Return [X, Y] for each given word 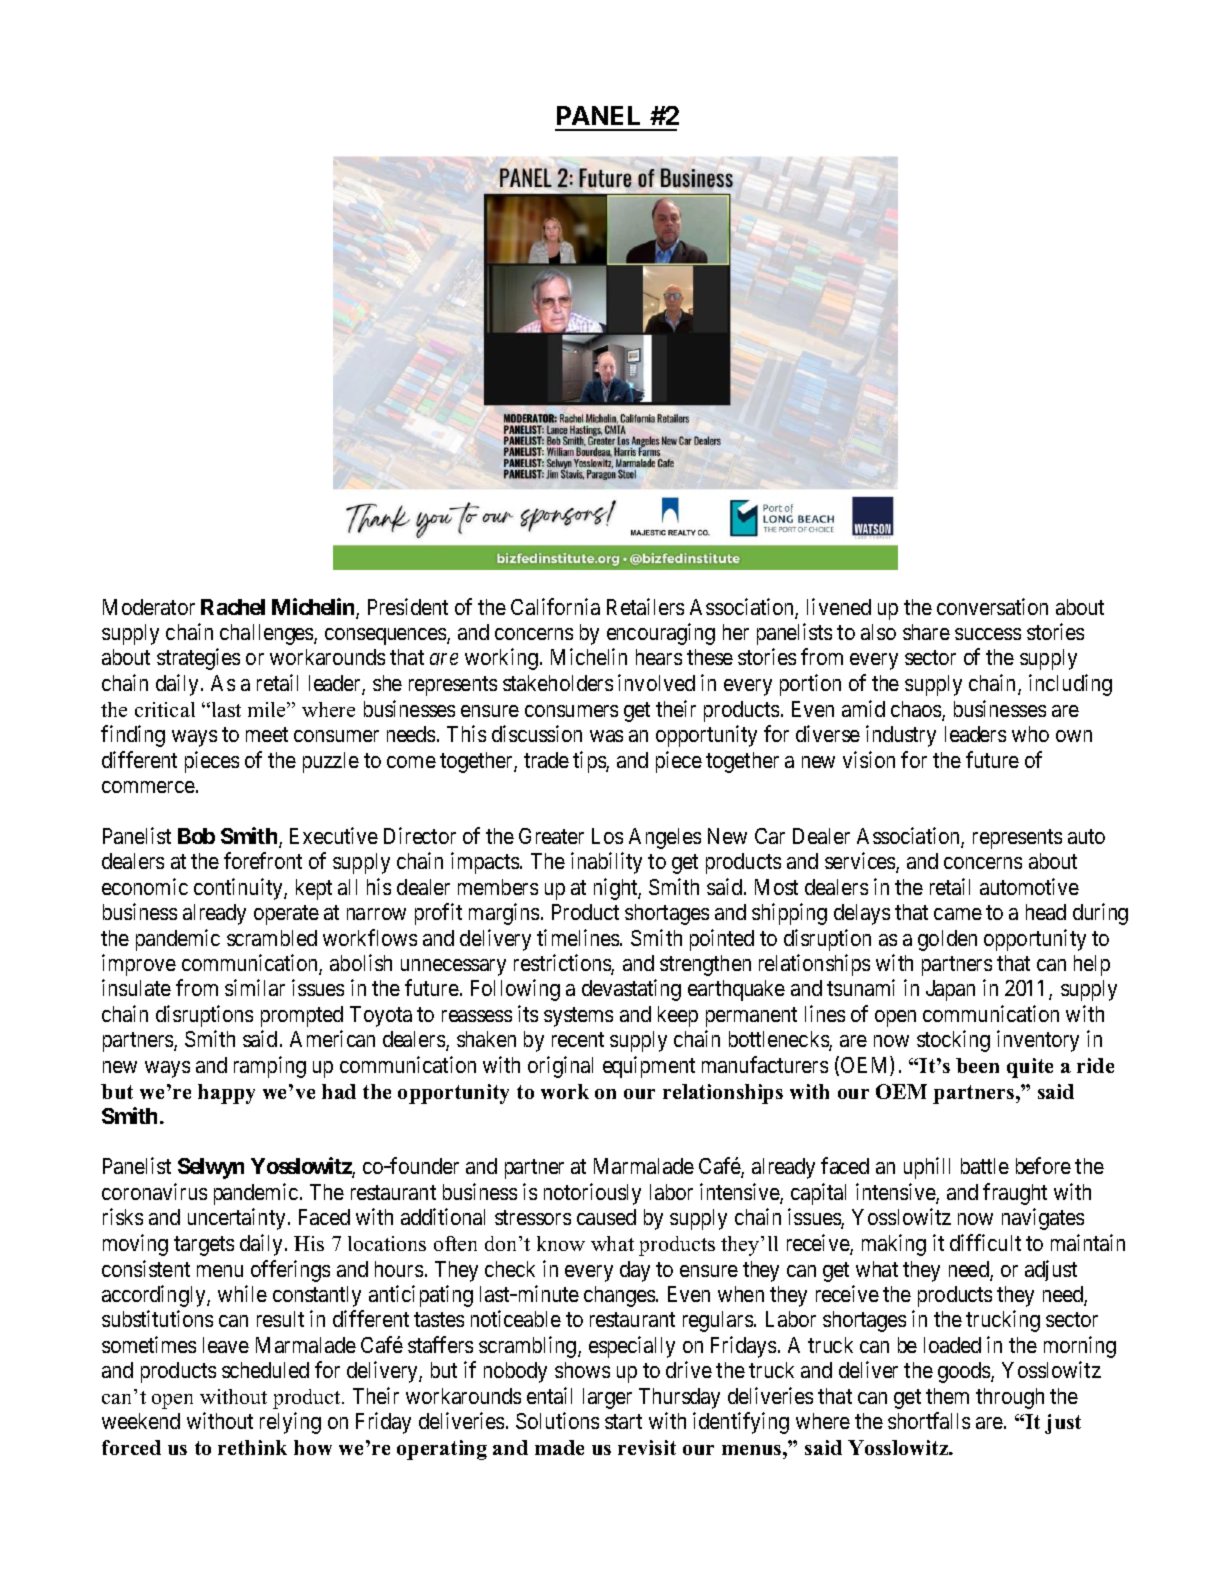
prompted [302, 1016]
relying [290, 1423]
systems [578, 1017]
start [623, 1421]
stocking [953, 1041]
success [988, 634]
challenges [267, 634]
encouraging [661, 634]
